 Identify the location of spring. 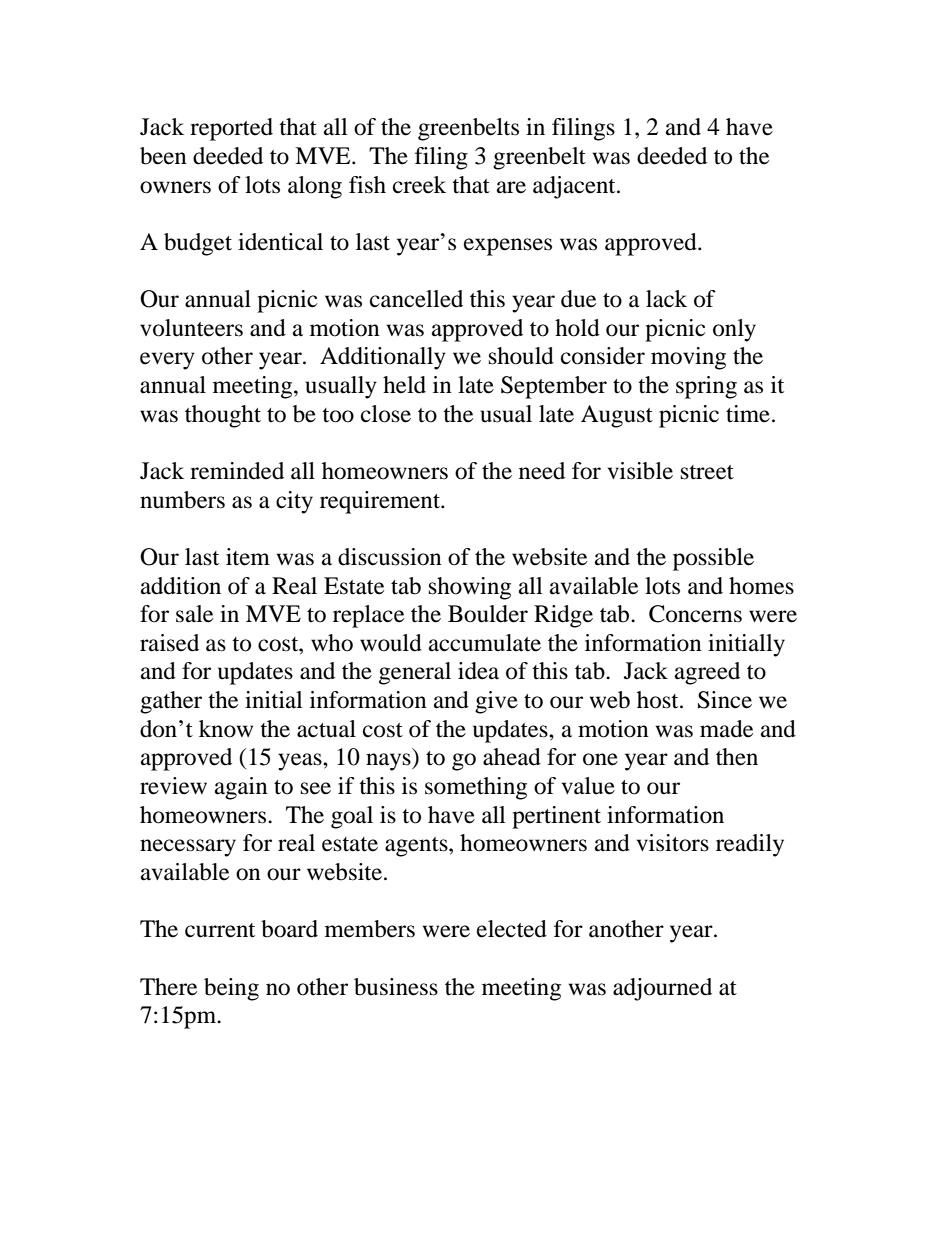
(706, 387).
